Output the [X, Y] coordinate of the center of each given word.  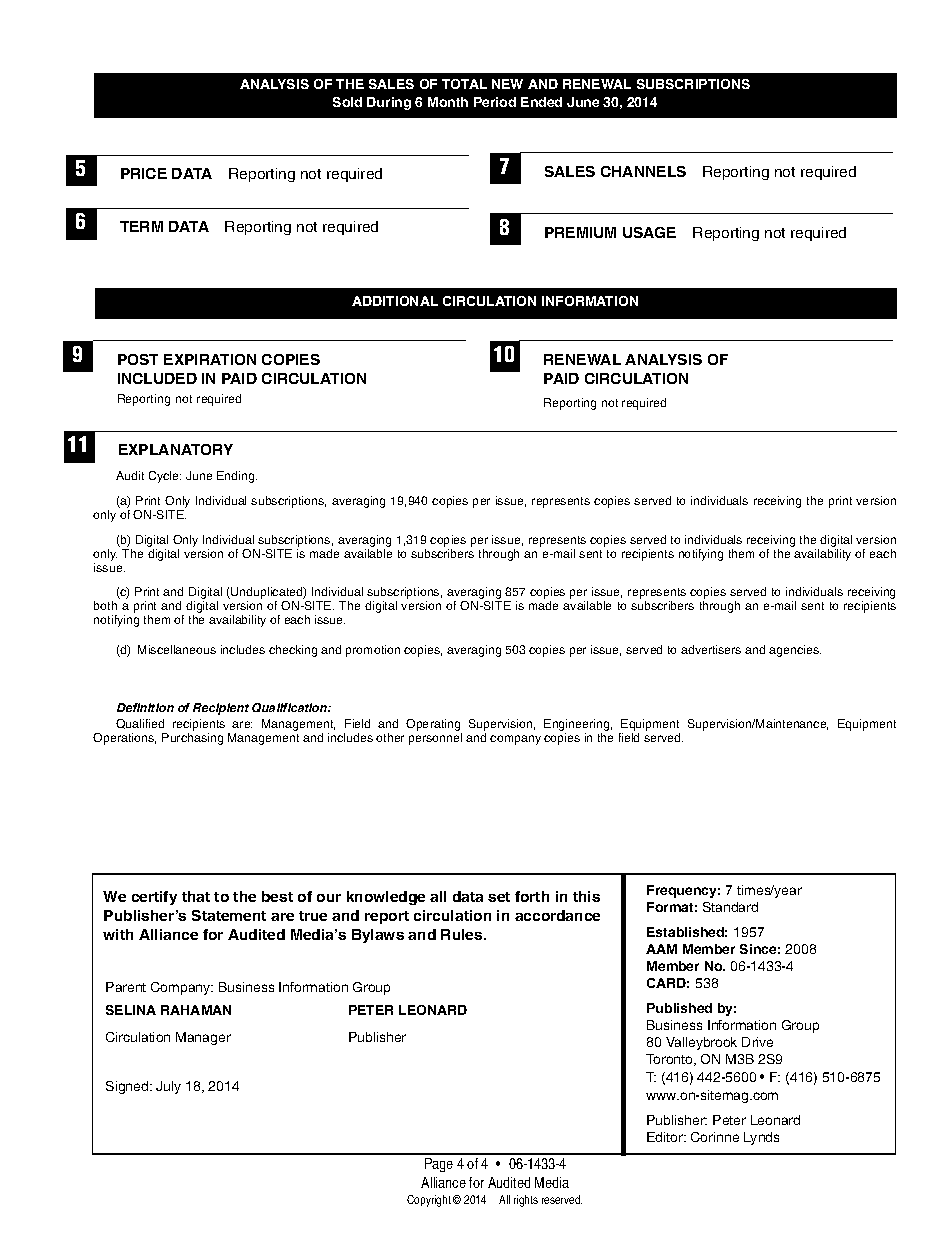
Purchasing [192, 739]
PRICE [144, 173]
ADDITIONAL [395, 301]
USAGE [649, 232]
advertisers [711, 649]
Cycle [165, 477]
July [168, 1087]
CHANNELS [643, 171]
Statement [229, 915]
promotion [373, 651]
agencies [795, 651]
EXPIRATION [210, 359]
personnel [435, 739]
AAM [661, 949]
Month [448, 102]
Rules [463, 934]
